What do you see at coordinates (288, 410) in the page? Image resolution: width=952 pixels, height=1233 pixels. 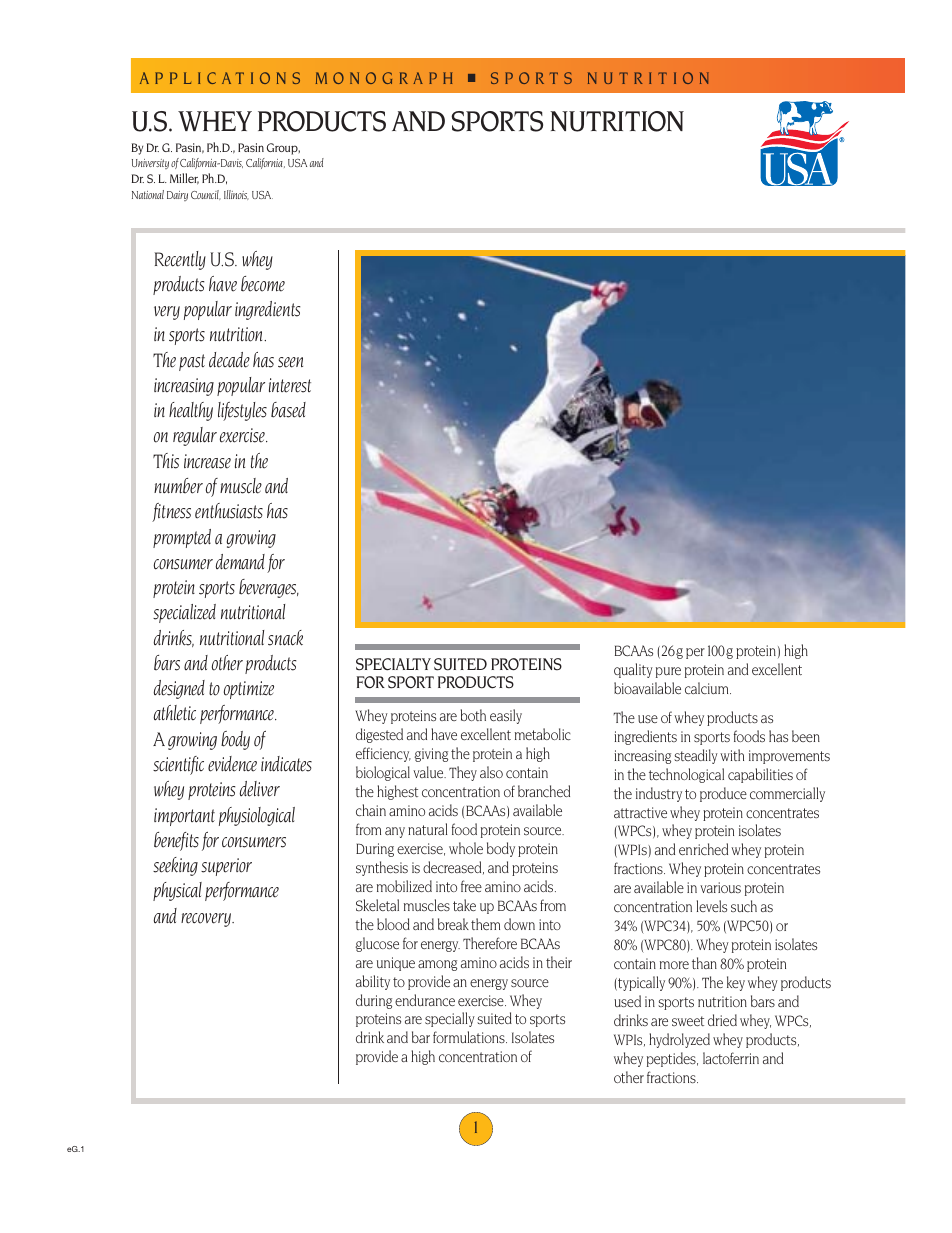 I see `based` at bounding box center [288, 410].
